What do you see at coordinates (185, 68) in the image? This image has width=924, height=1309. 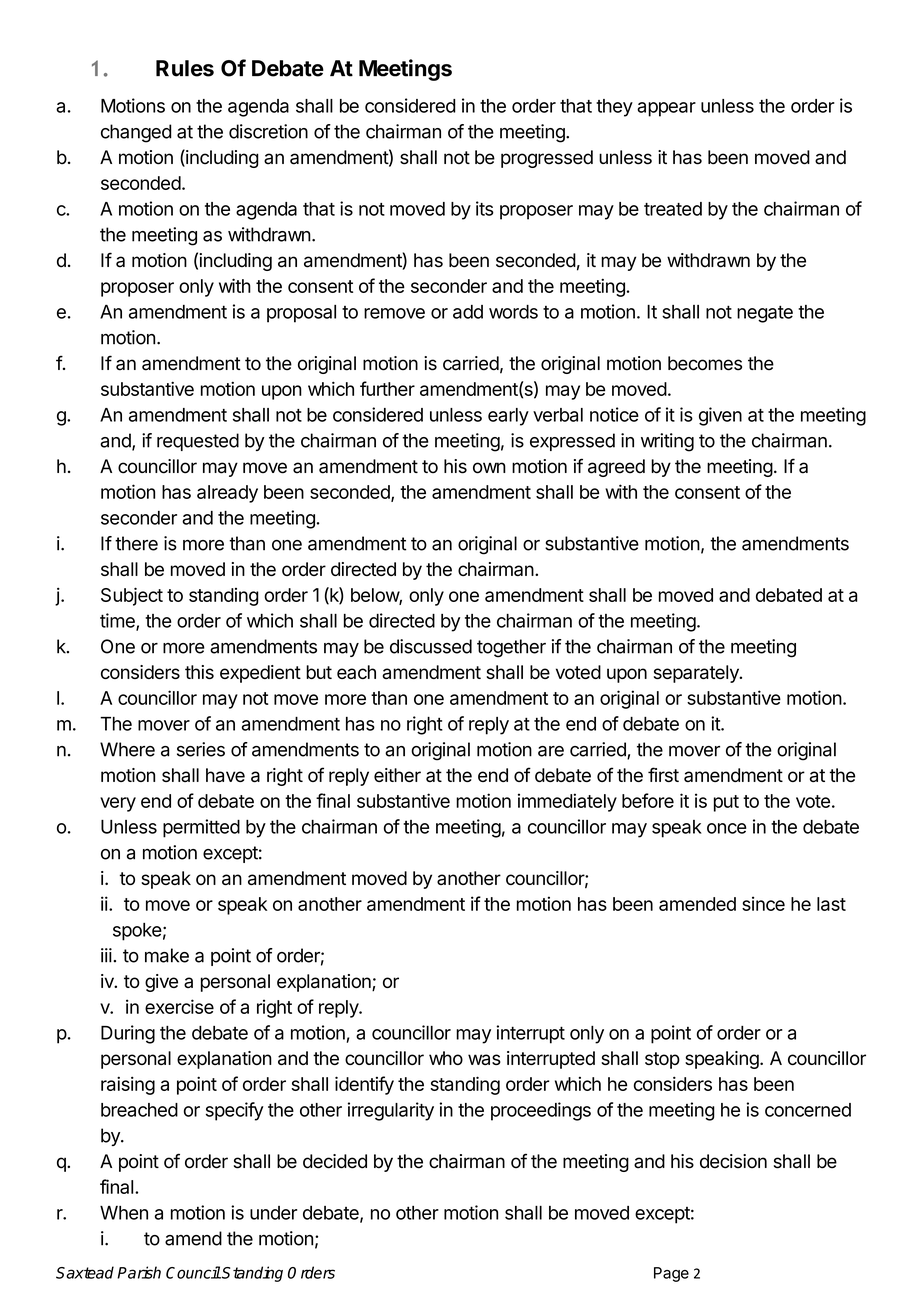 I see `Rules` at bounding box center [185, 68].
